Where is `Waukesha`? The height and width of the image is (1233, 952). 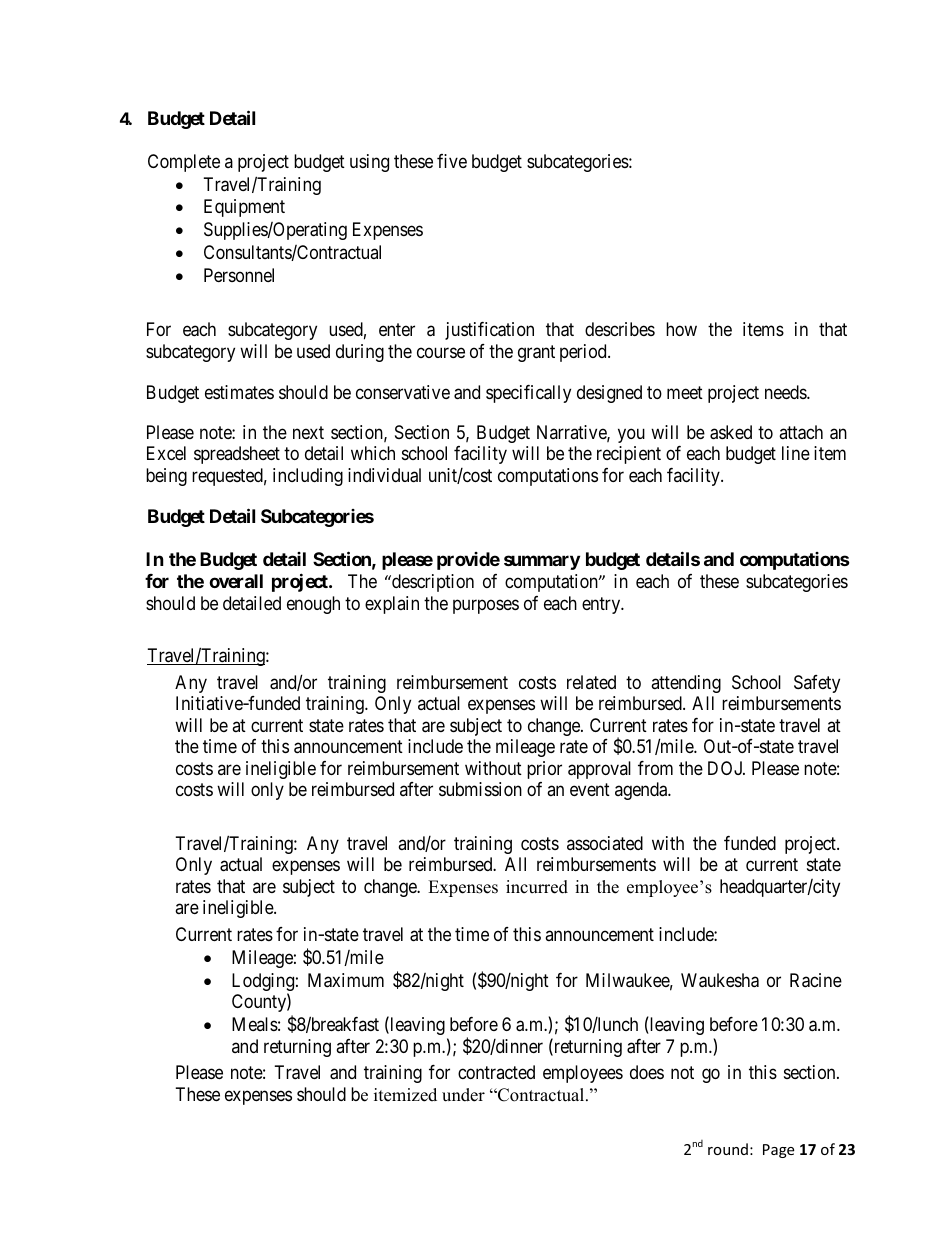
Waukesha is located at coordinates (720, 980).
